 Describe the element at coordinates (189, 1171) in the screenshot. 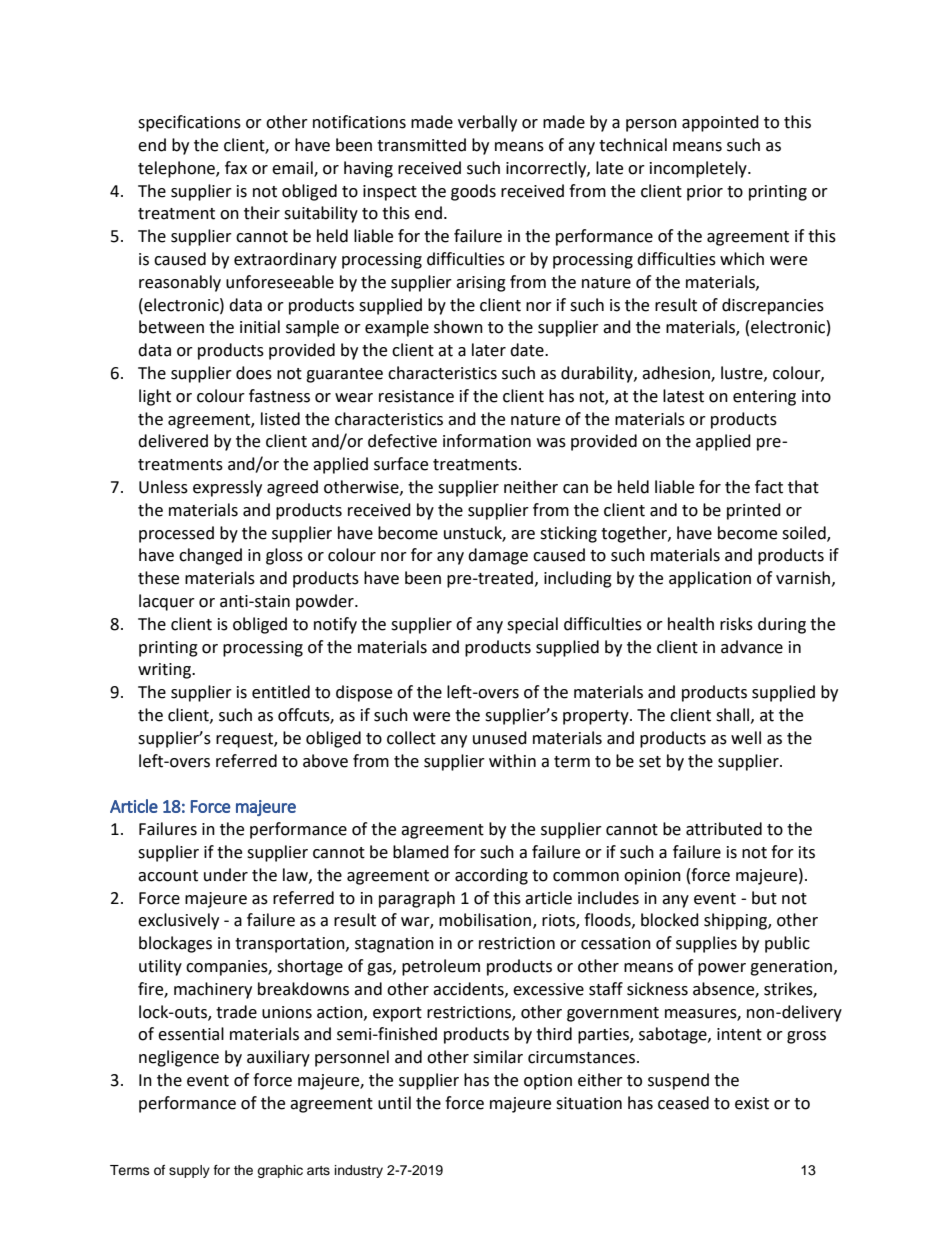

I see `supply` at that location.
